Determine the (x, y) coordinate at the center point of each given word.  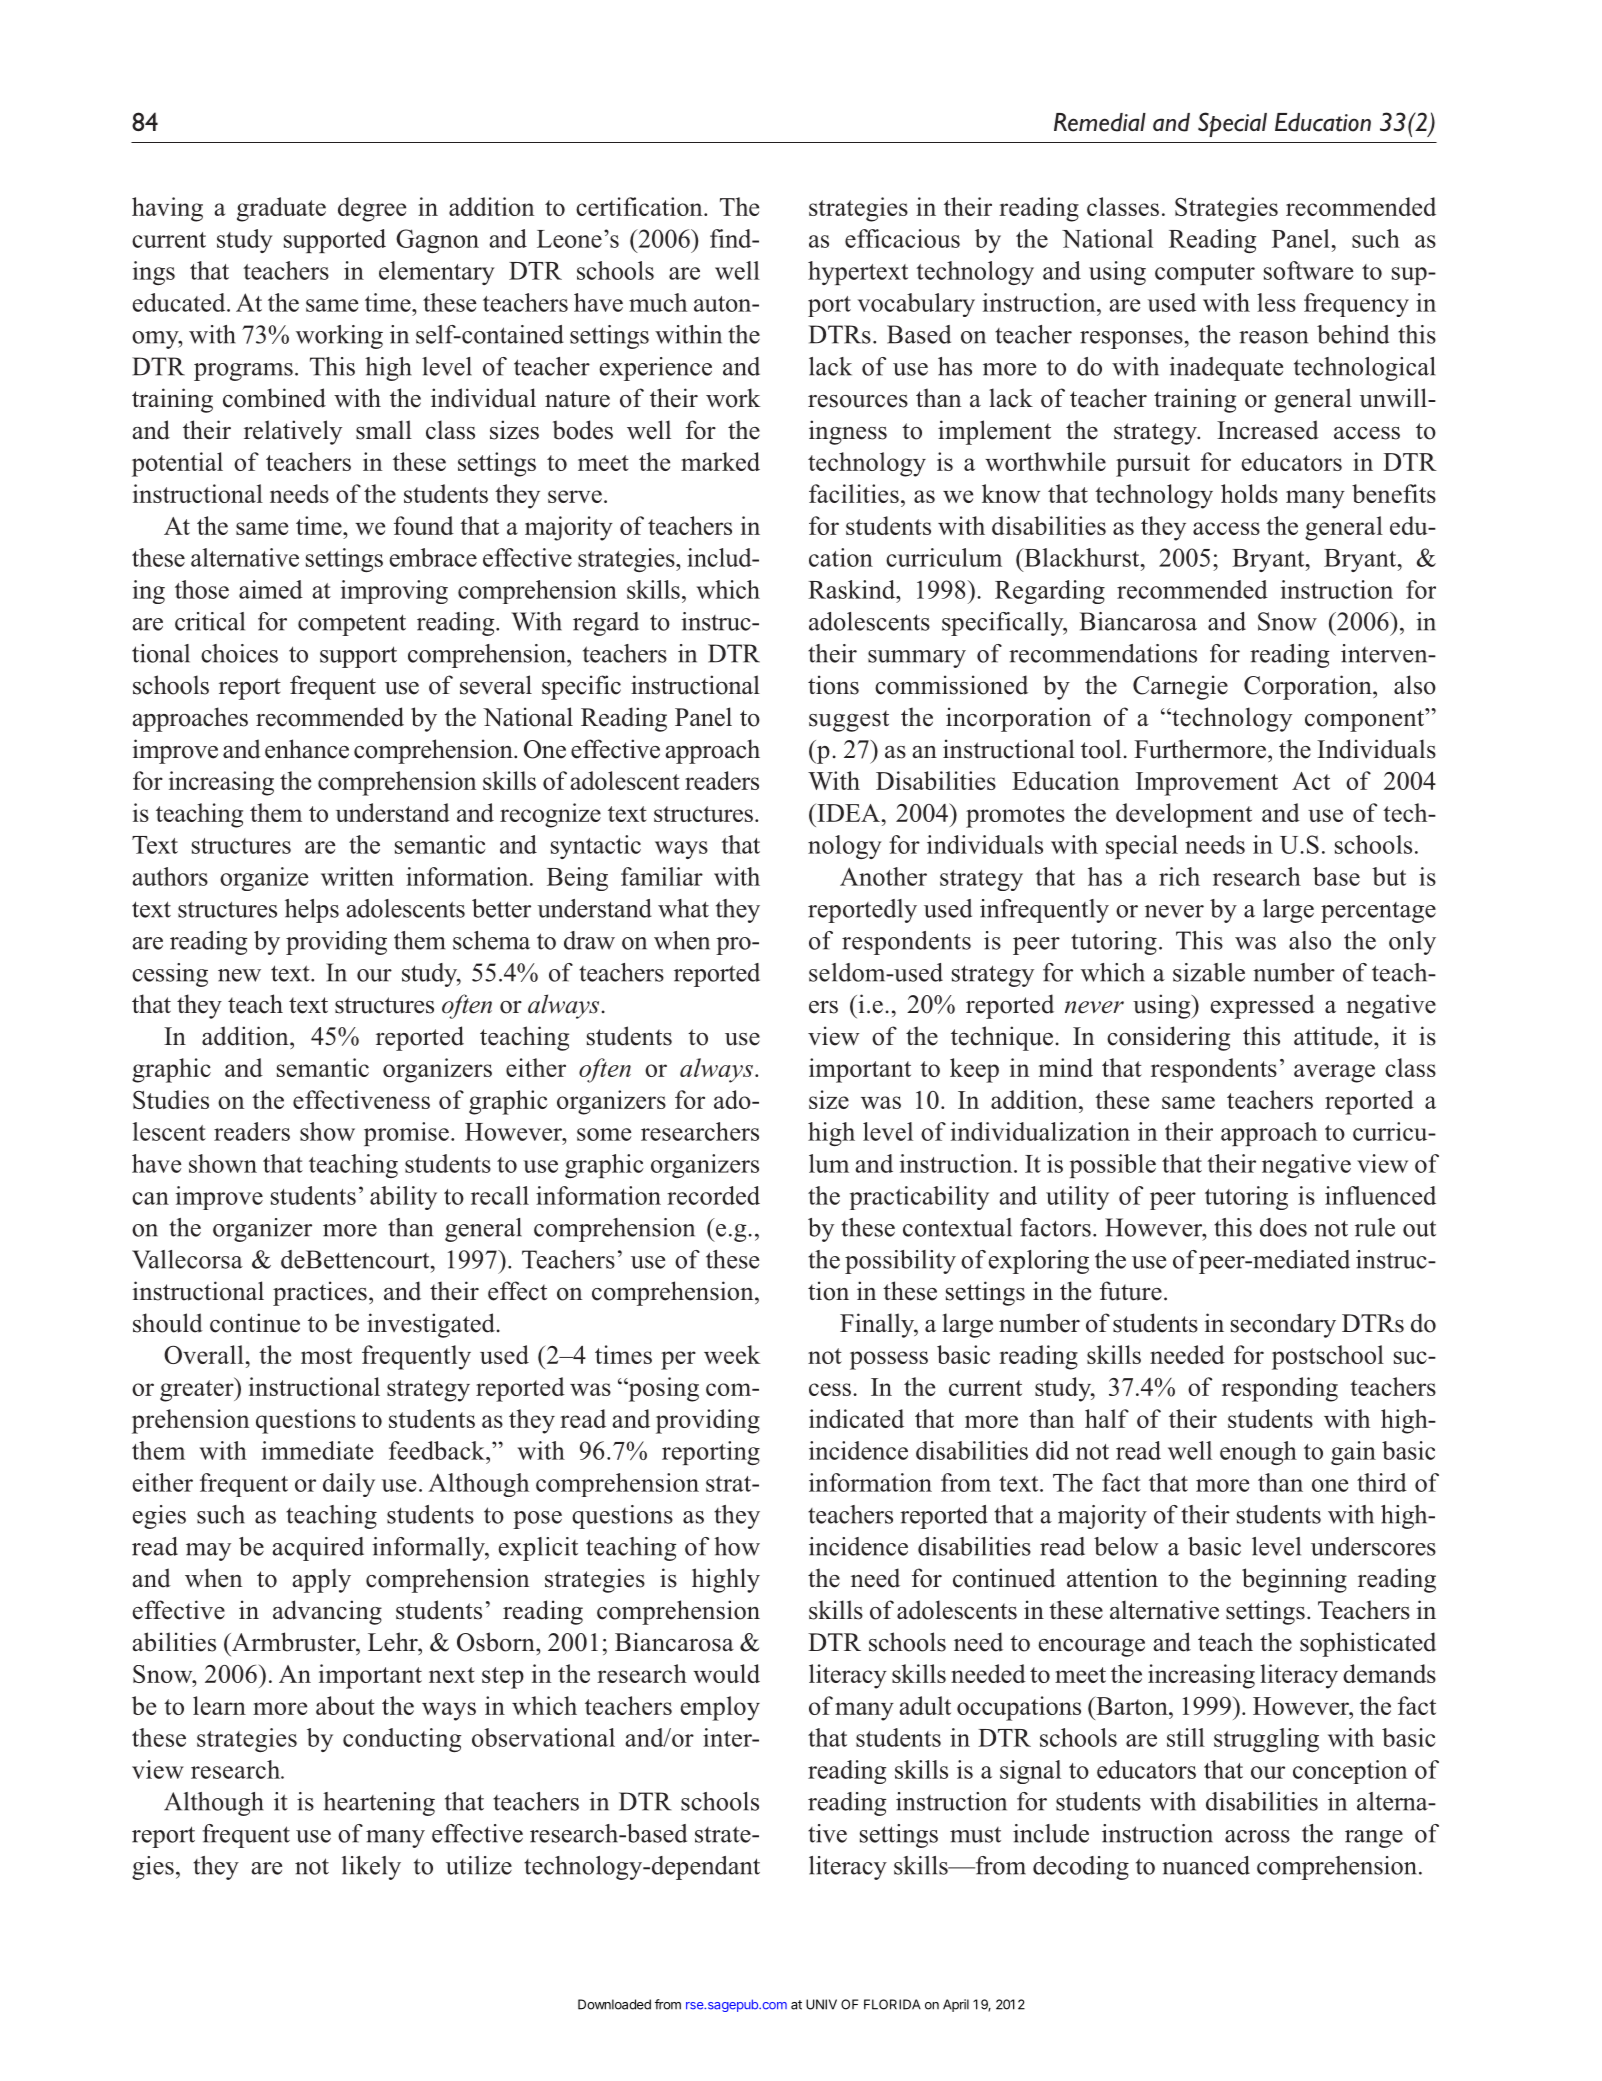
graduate (281, 209)
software (1308, 270)
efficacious (902, 238)
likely (371, 1868)
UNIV (821, 2004)
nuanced (1206, 1865)
